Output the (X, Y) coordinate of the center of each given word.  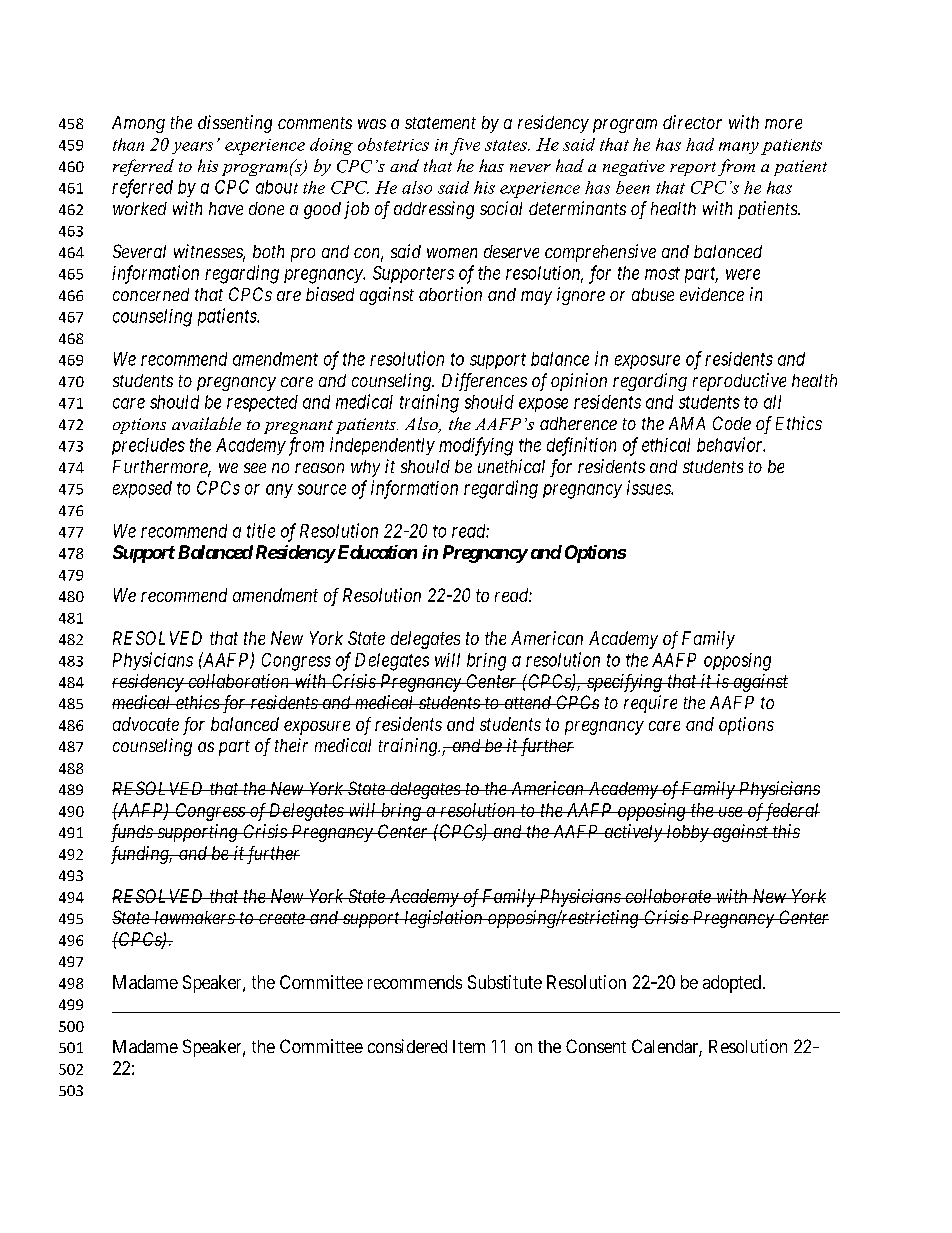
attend (528, 702)
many (739, 148)
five (465, 146)
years (192, 148)
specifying (624, 683)
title (261, 530)
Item (469, 1046)
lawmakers (194, 917)
